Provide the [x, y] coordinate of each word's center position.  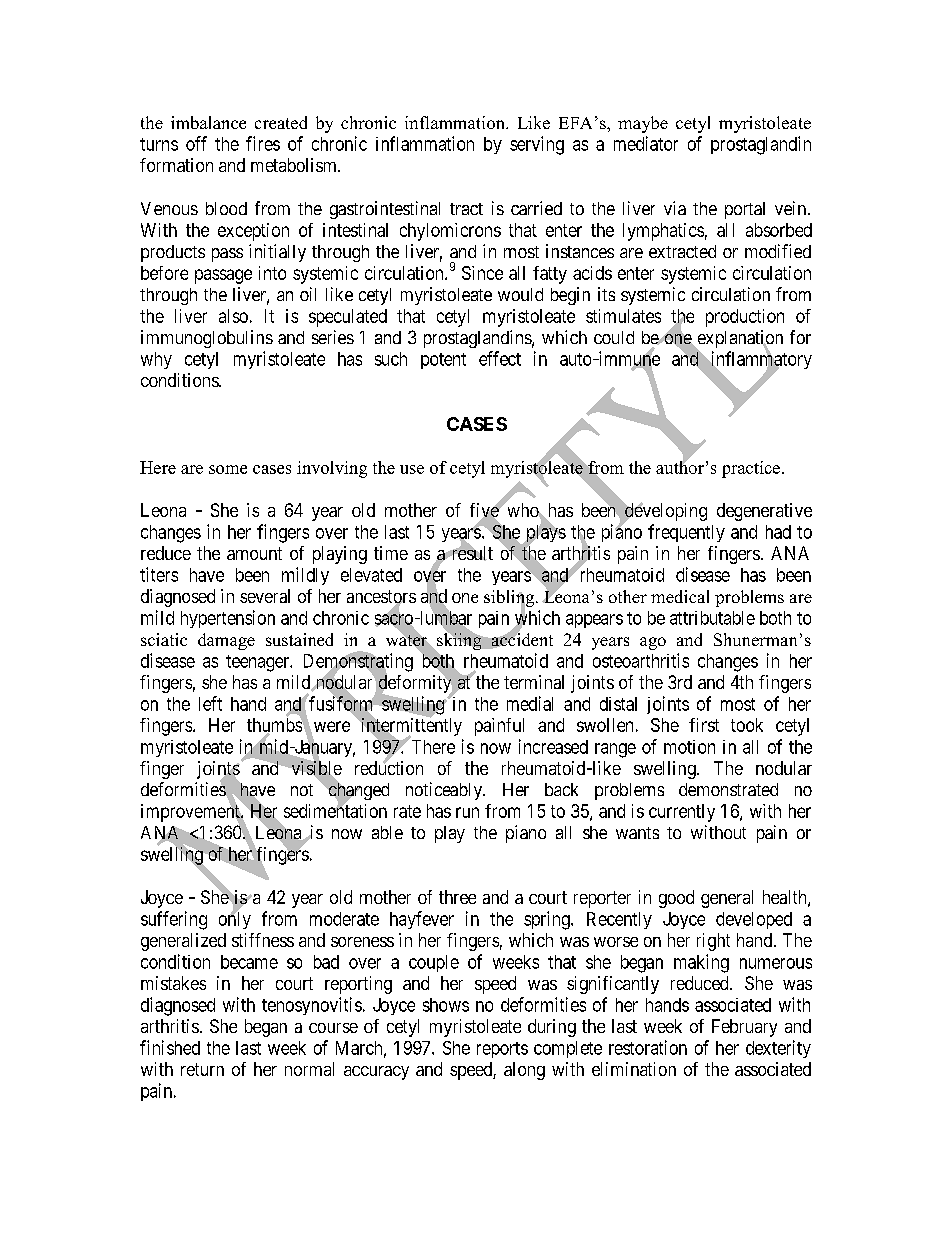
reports [502, 1050]
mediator [646, 143]
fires [263, 143]
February [744, 1028]
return [202, 1069]
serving [537, 145]
